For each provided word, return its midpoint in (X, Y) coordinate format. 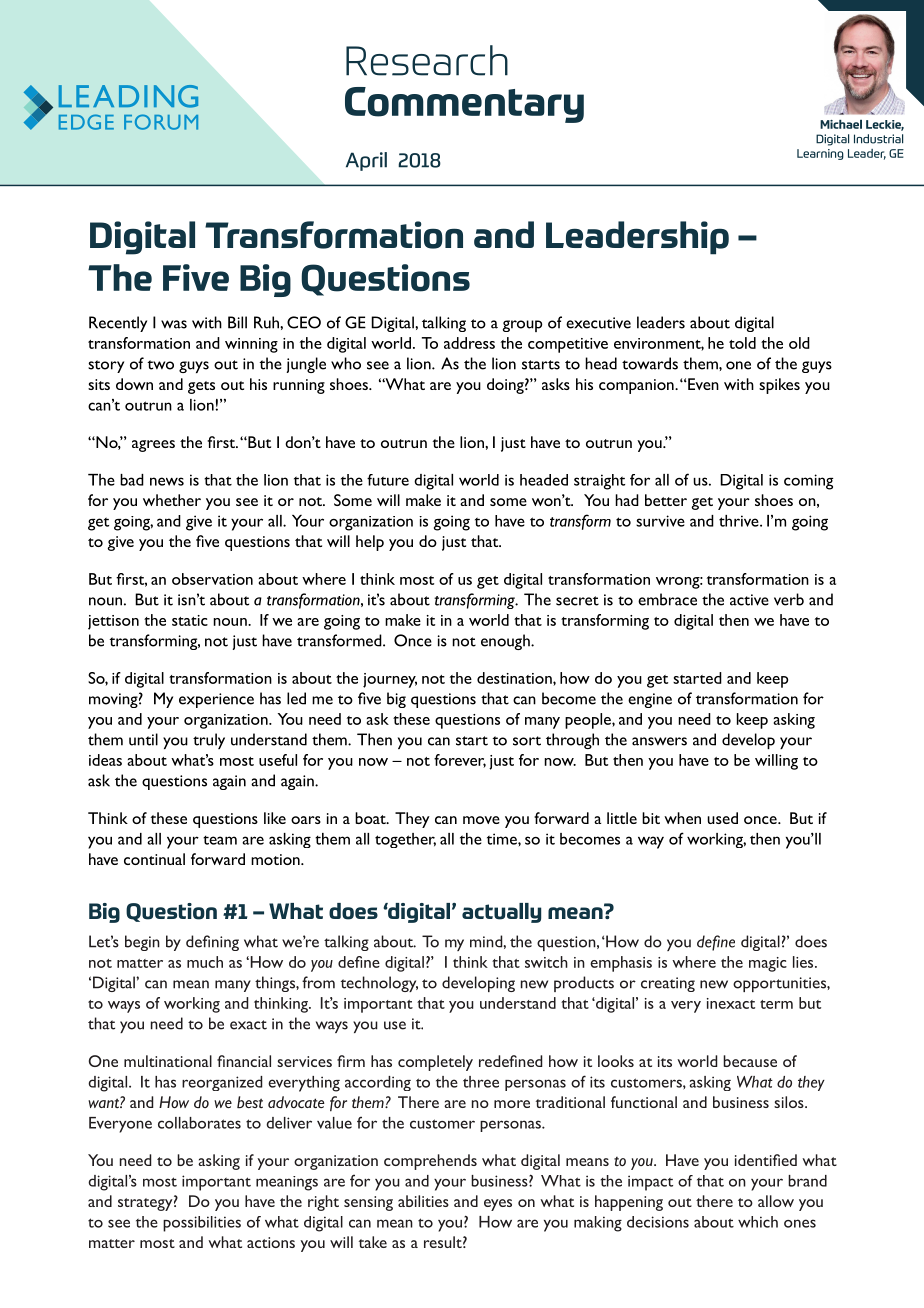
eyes (498, 1205)
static (190, 620)
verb (789, 599)
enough (506, 642)
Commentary (464, 105)
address (469, 343)
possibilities (202, 1224)
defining (212, 943)
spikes (779, 386)
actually (501, 913)
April (366, 161)
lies (804, 962)
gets (201, 387)
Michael (841, 124)
